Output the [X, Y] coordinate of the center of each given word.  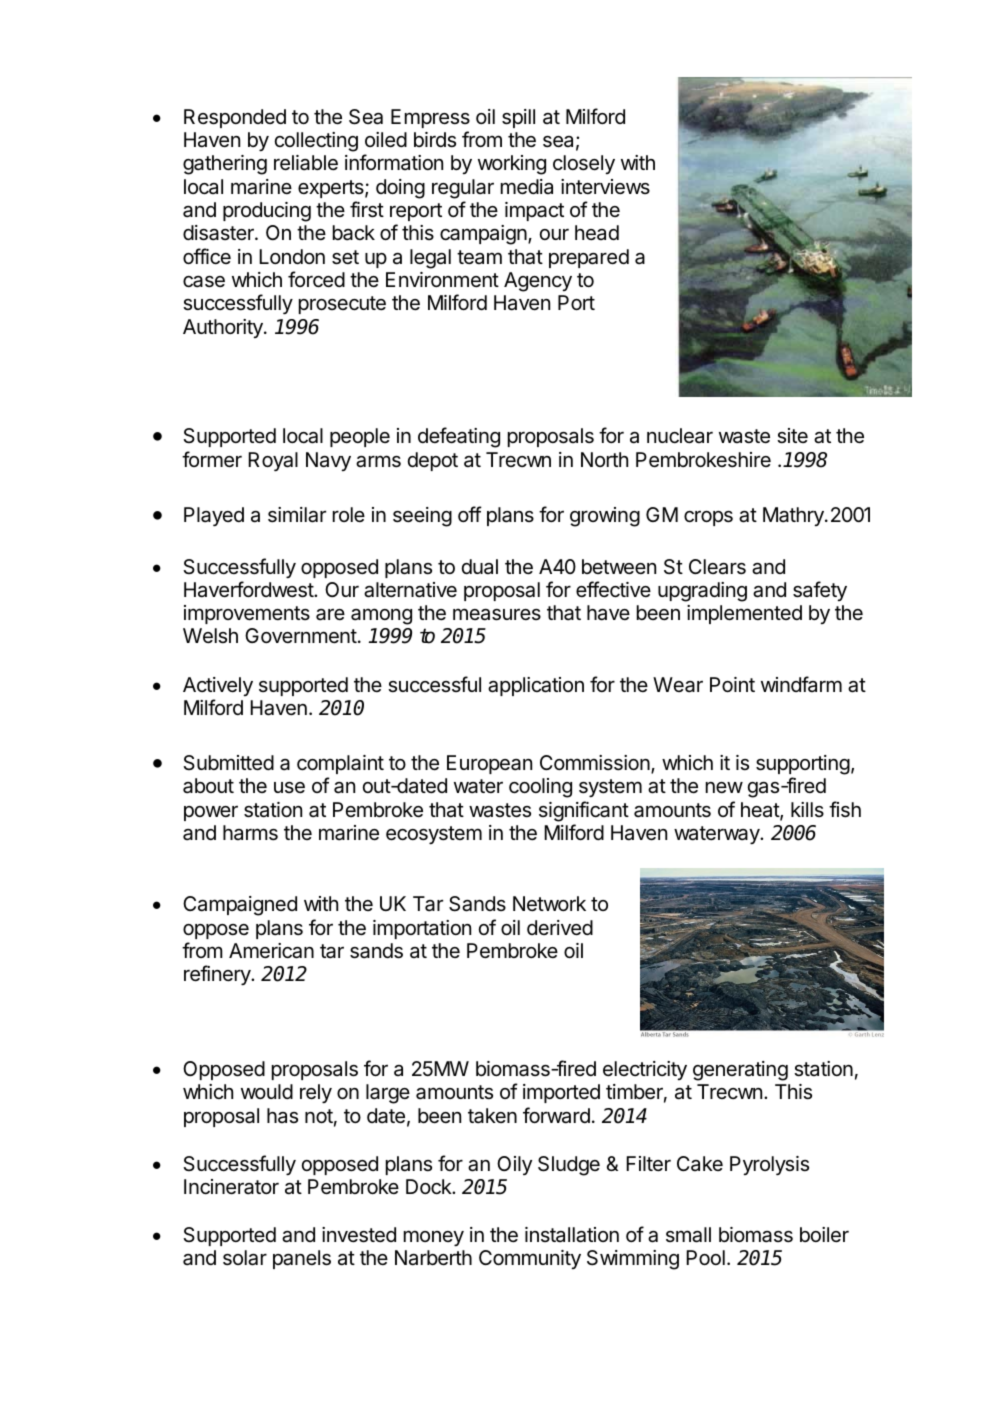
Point [732, 684]
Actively [218, 686]
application [536, 686]
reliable [306, 163]
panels [302, 1259]
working [512, 165]
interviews [605, 187]
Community [530, 1259]
